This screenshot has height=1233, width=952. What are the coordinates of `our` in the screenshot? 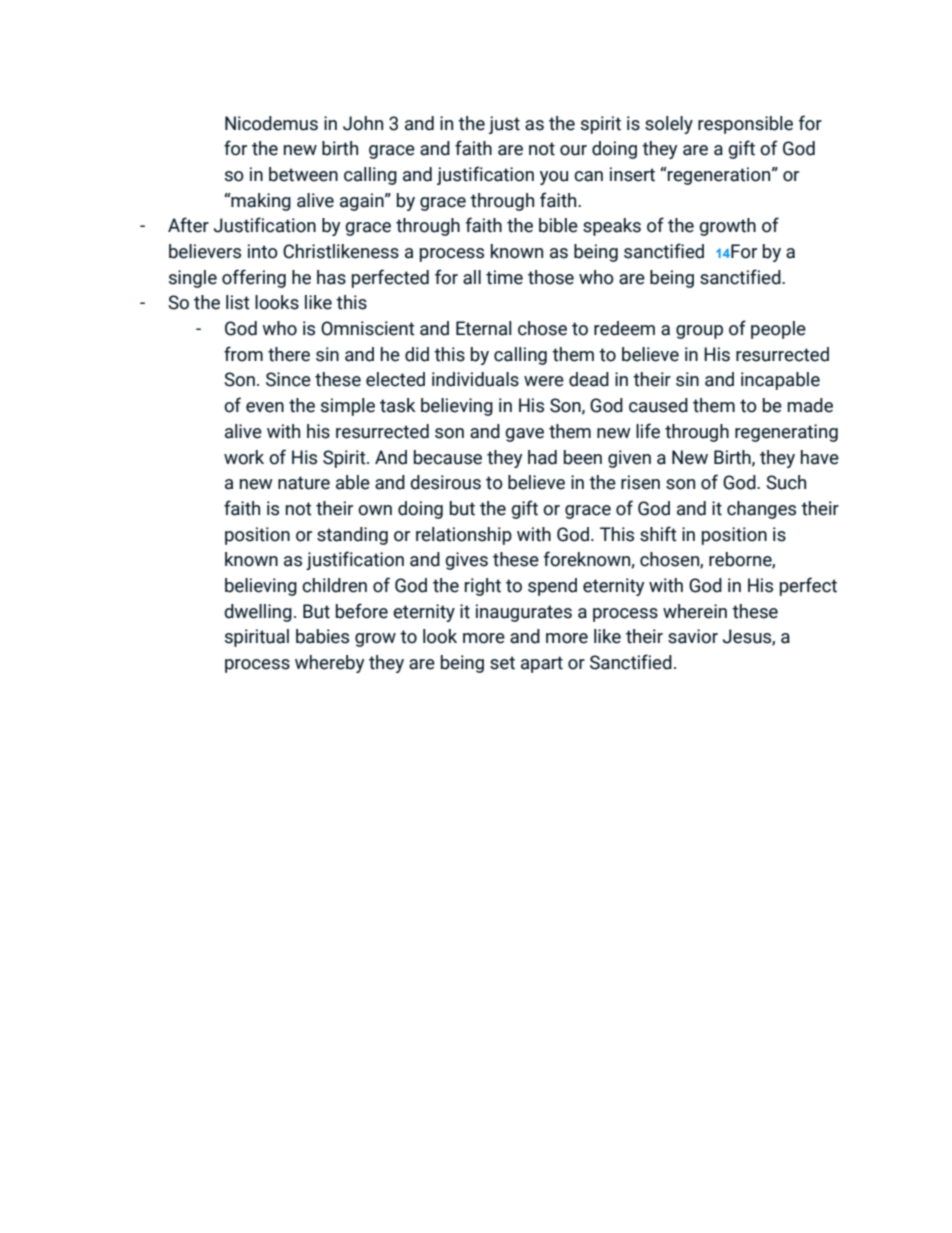 It's located at (573, 150).
